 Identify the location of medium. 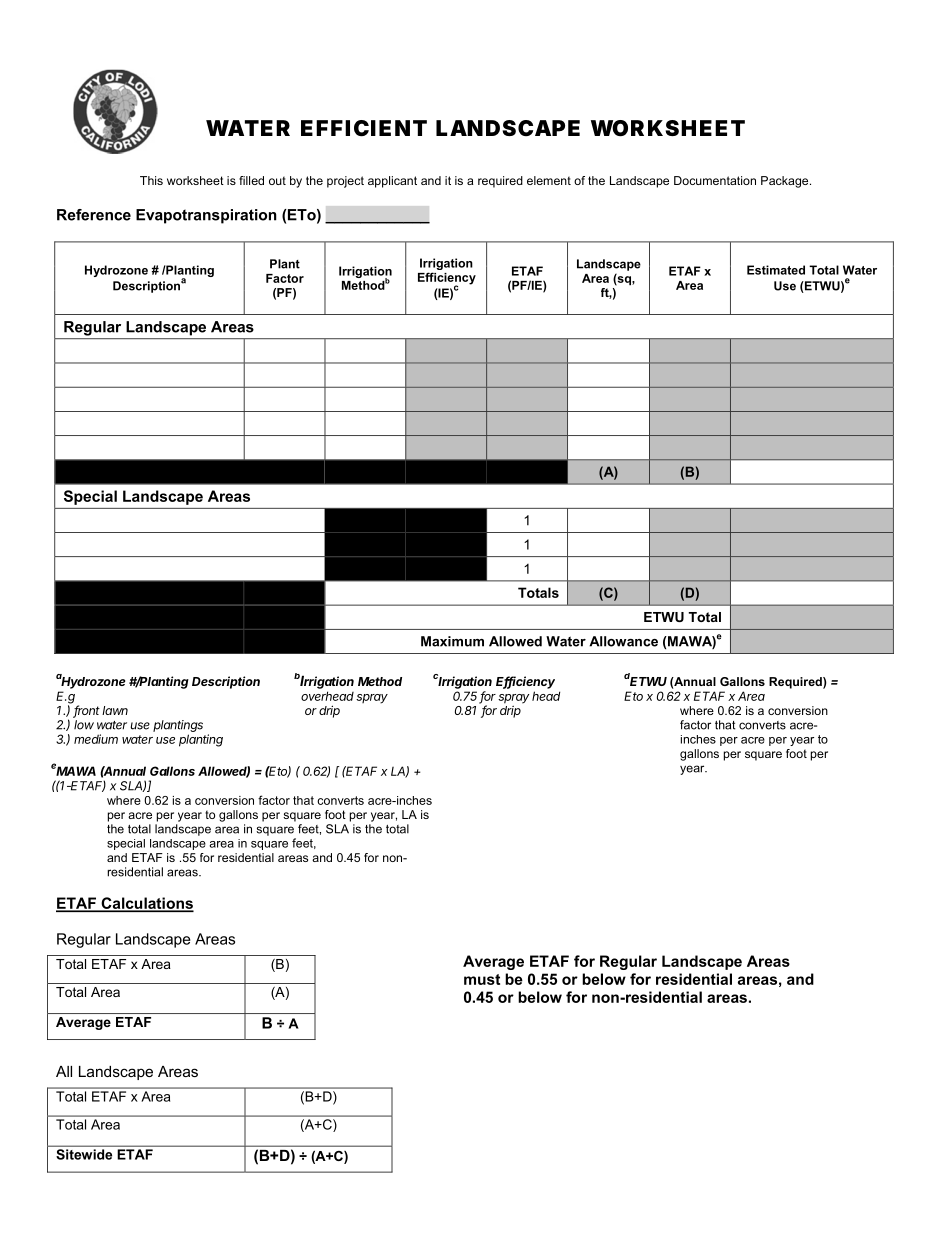
(96, 739).
